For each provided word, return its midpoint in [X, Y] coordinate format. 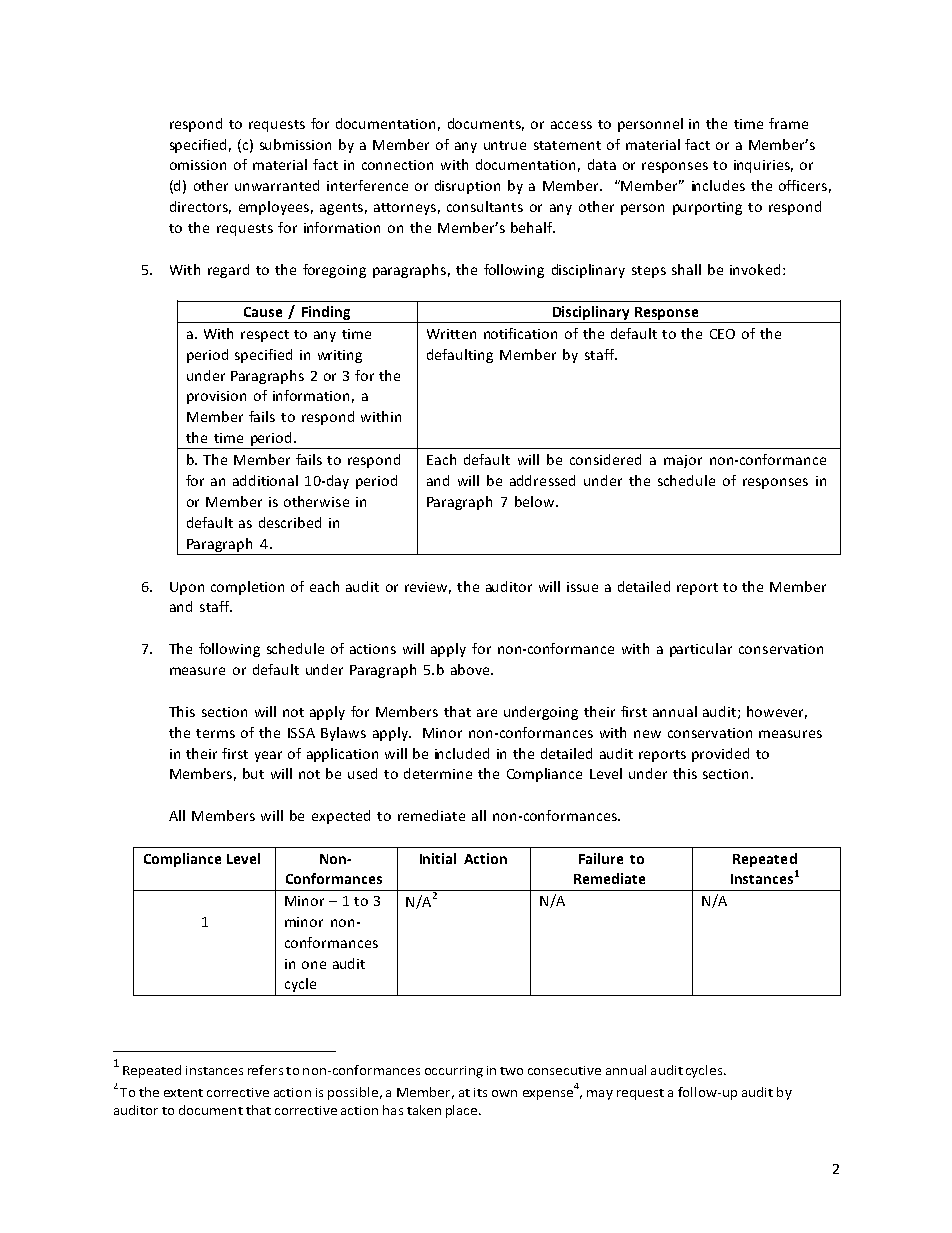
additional [265, 480]
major [683, 461]
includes [718, 185]
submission [295, 144]
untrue [505, 145]
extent [183, 1093]
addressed [542, 480]
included [462, 753]
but [253, 773]
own [504, 1093]
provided [720, 755]
